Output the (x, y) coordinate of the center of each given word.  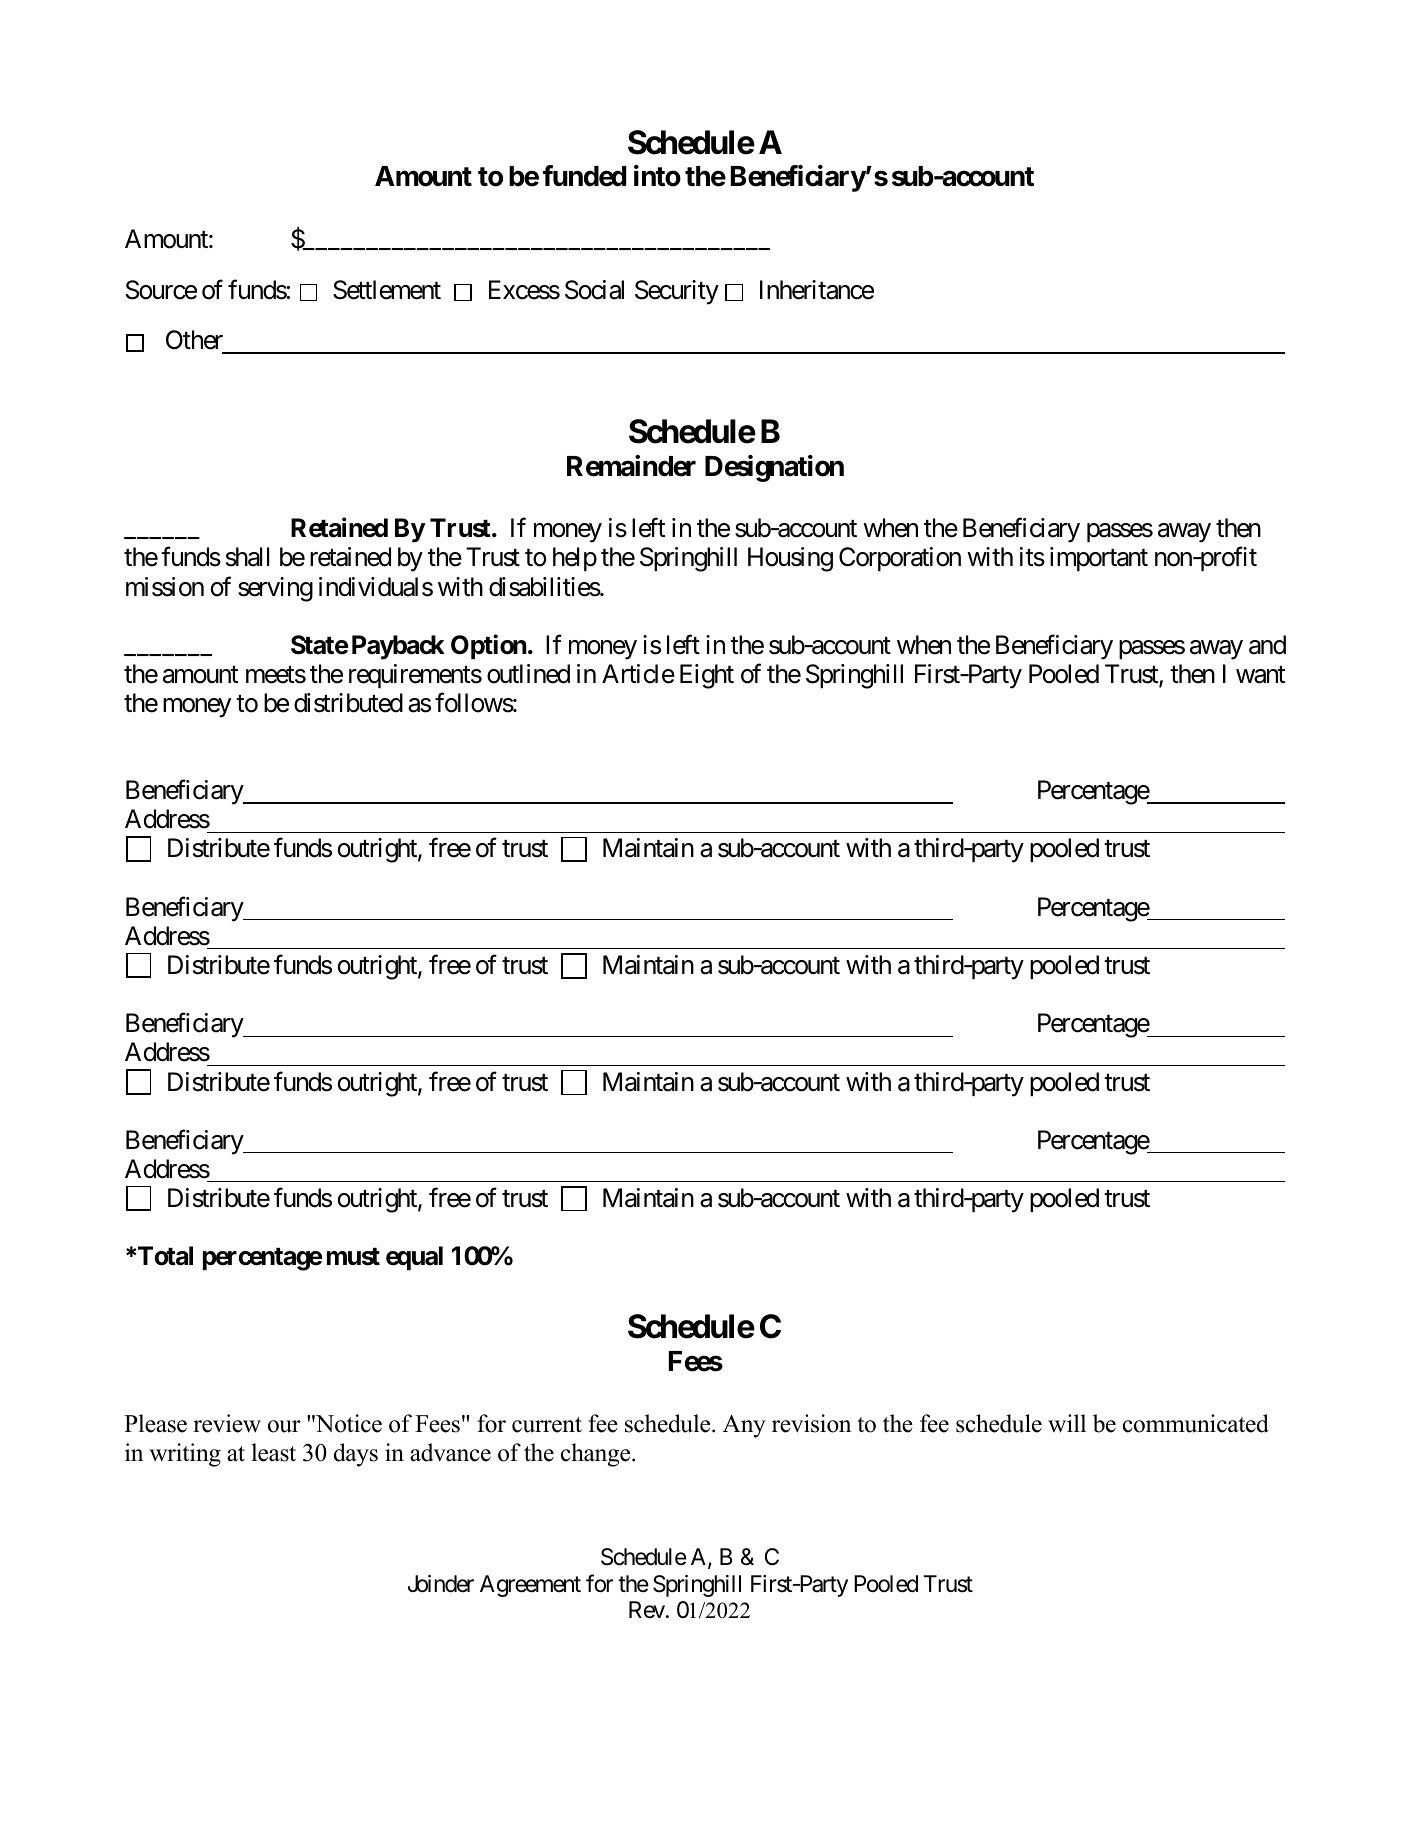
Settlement (387, 290)
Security (677, 292)
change (597, 1455)
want (1260, 675)
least (274, 1452)
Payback (398, 647)
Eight (707, 676)
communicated (1196, 1423)
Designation (774, 468)
